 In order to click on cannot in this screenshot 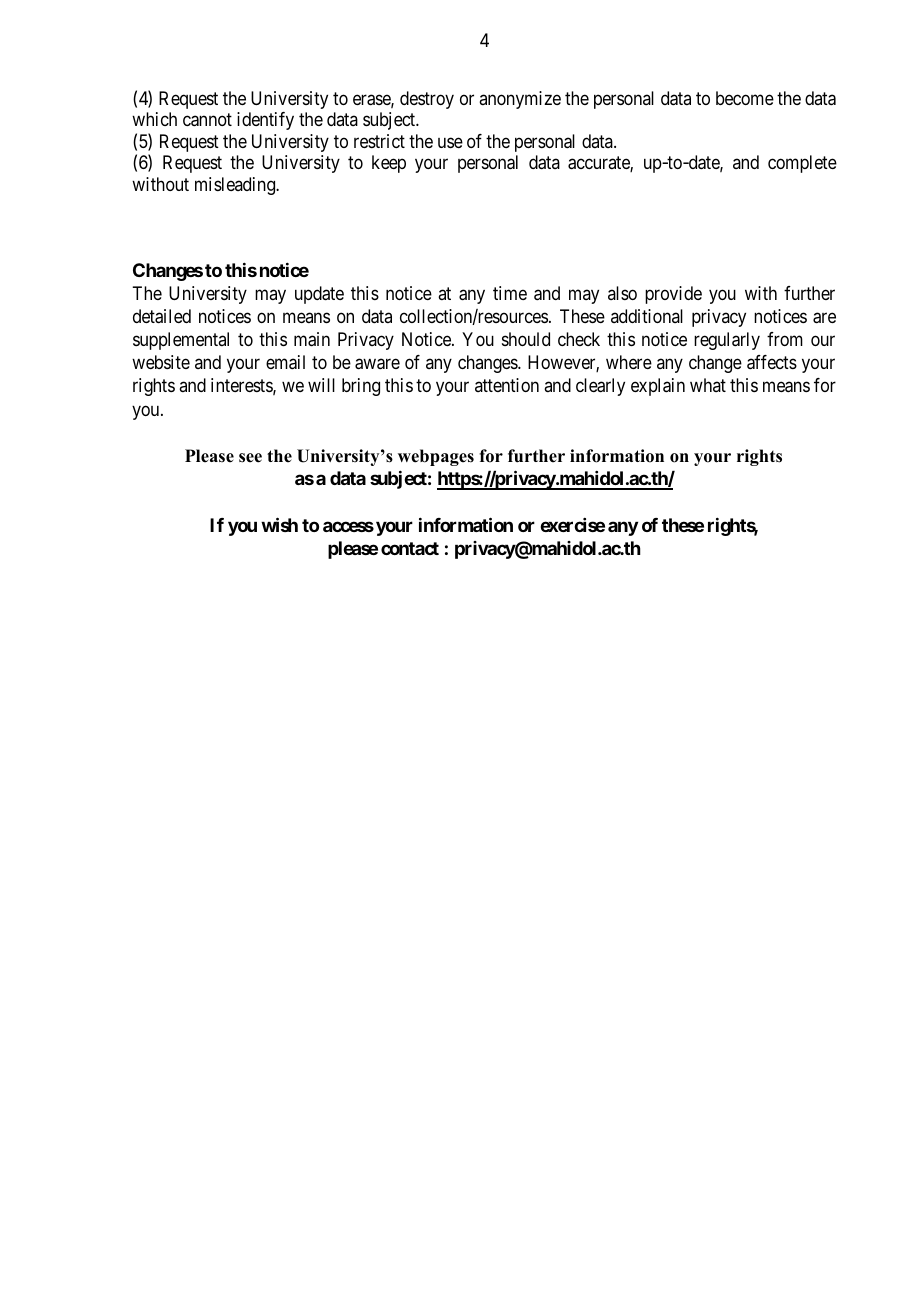, I will do `click(207, 120)`.
